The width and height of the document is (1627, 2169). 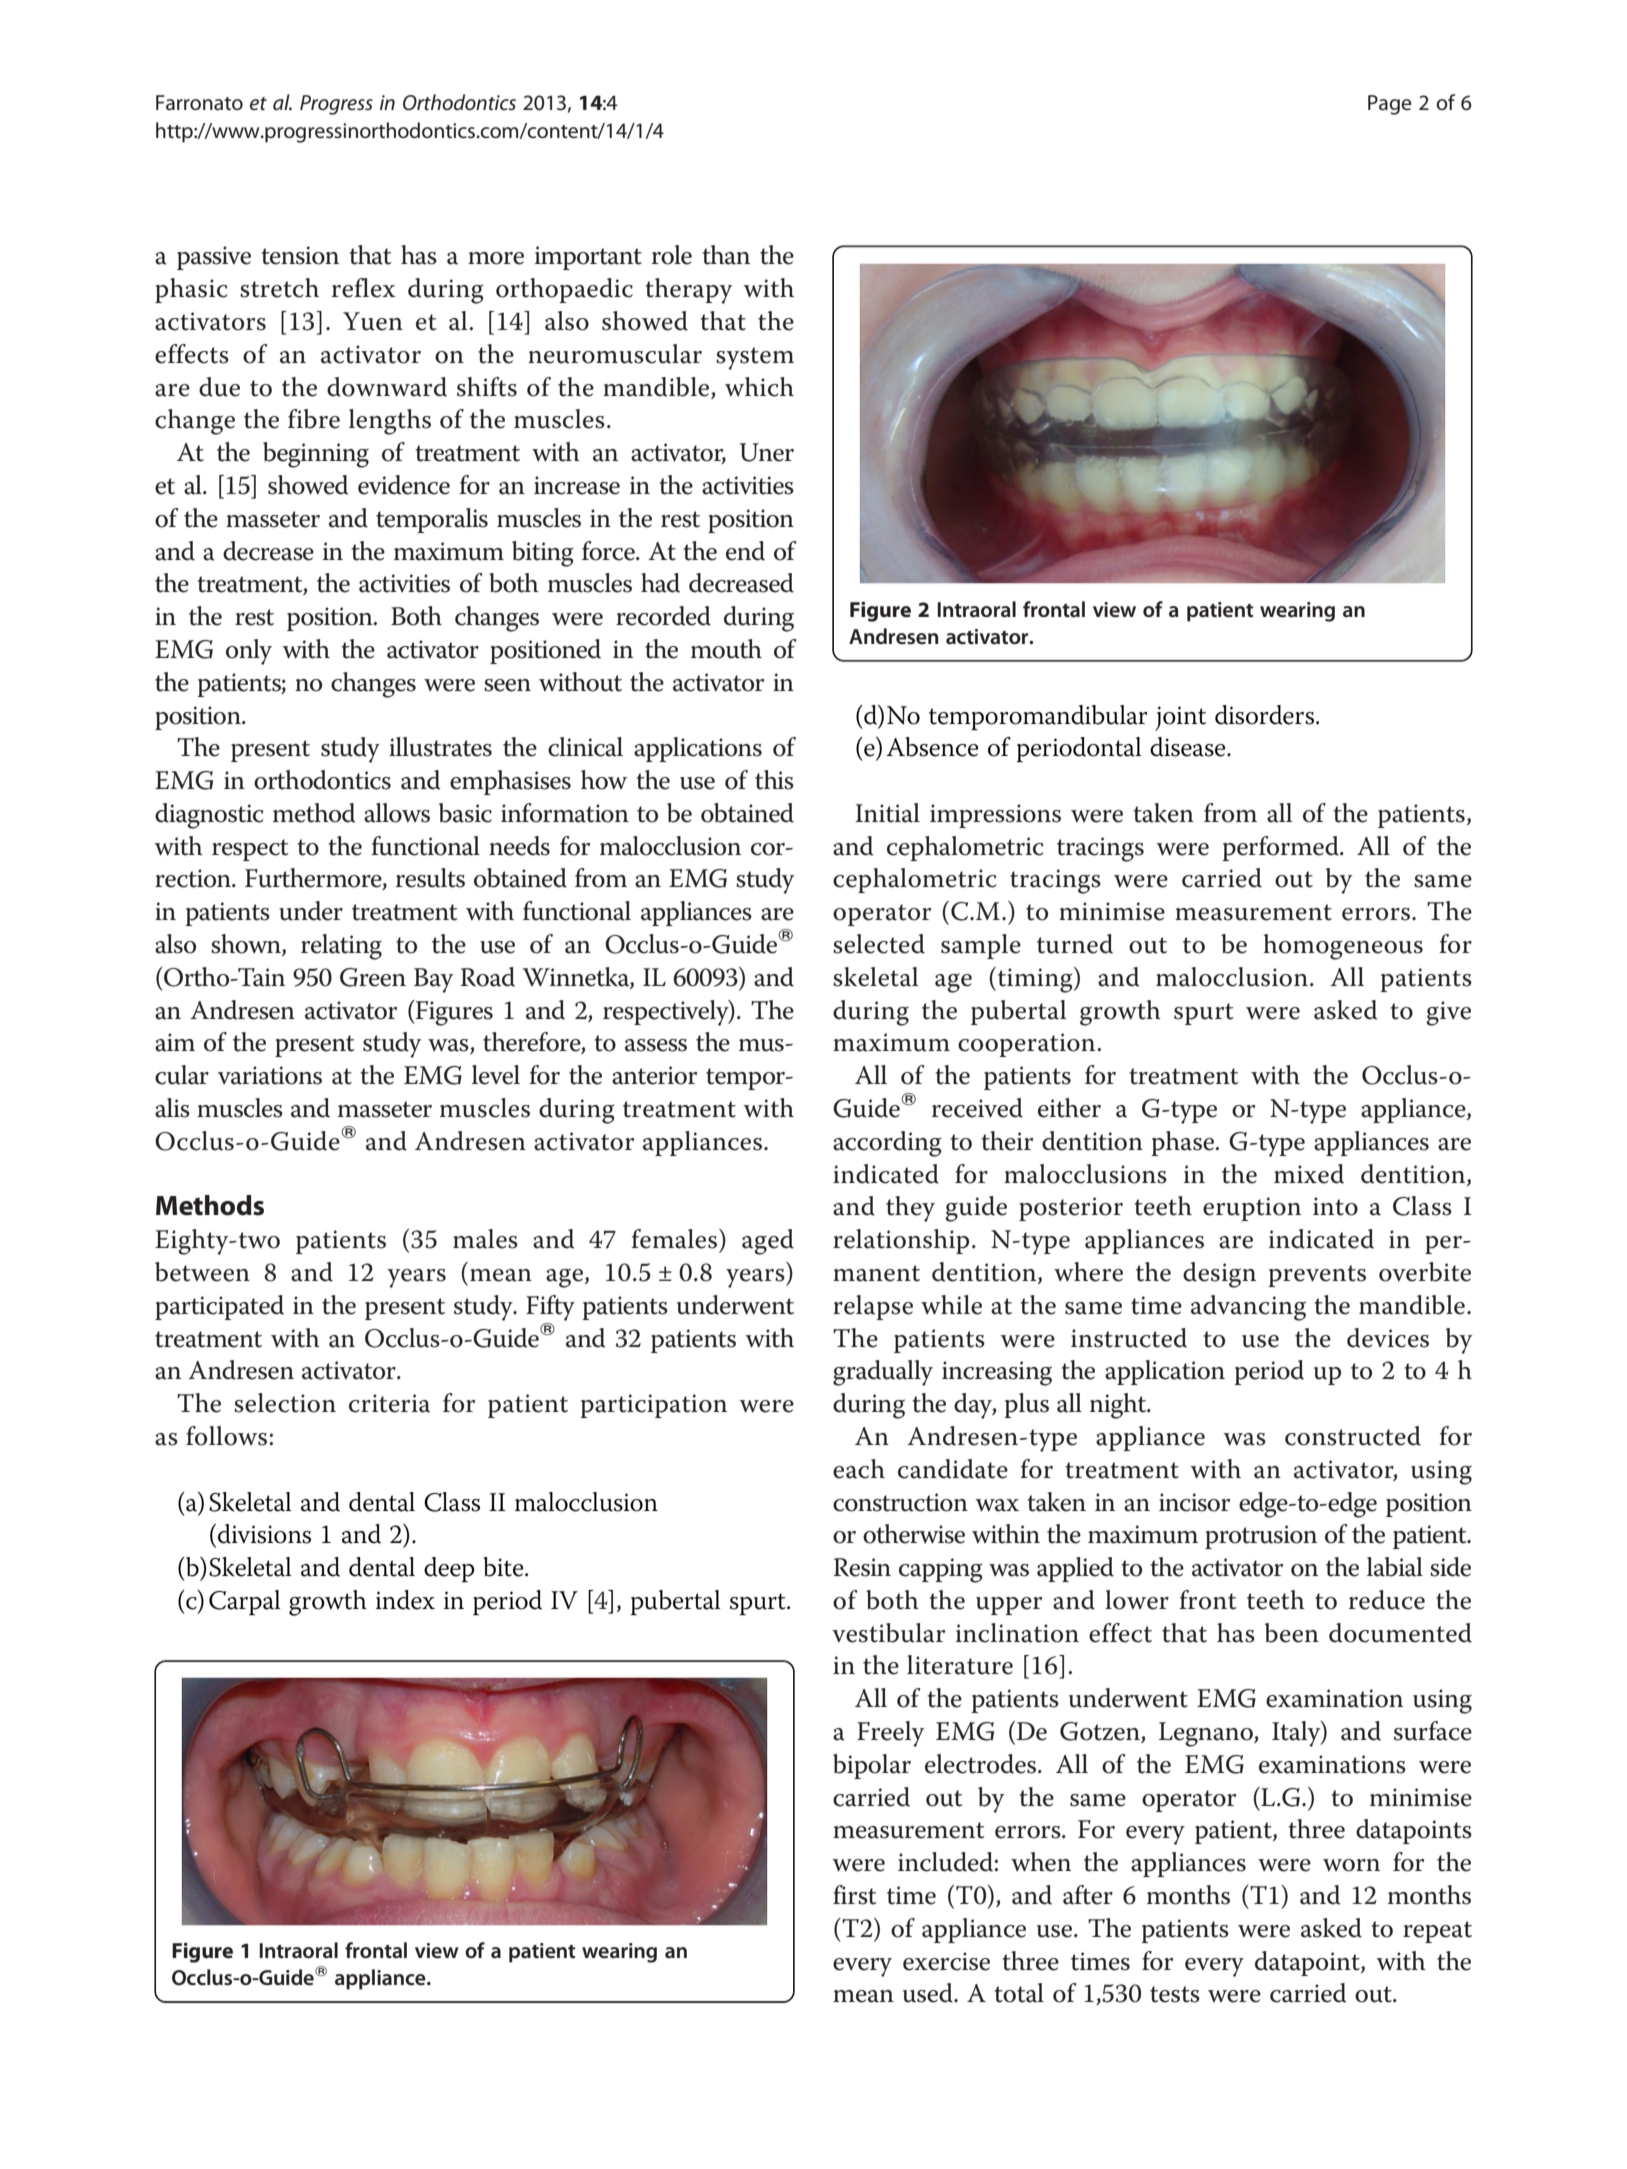 What do you see at coordinates (883, 1373) in the document?
I see `gradually` at bounding box center [883, 1373].
